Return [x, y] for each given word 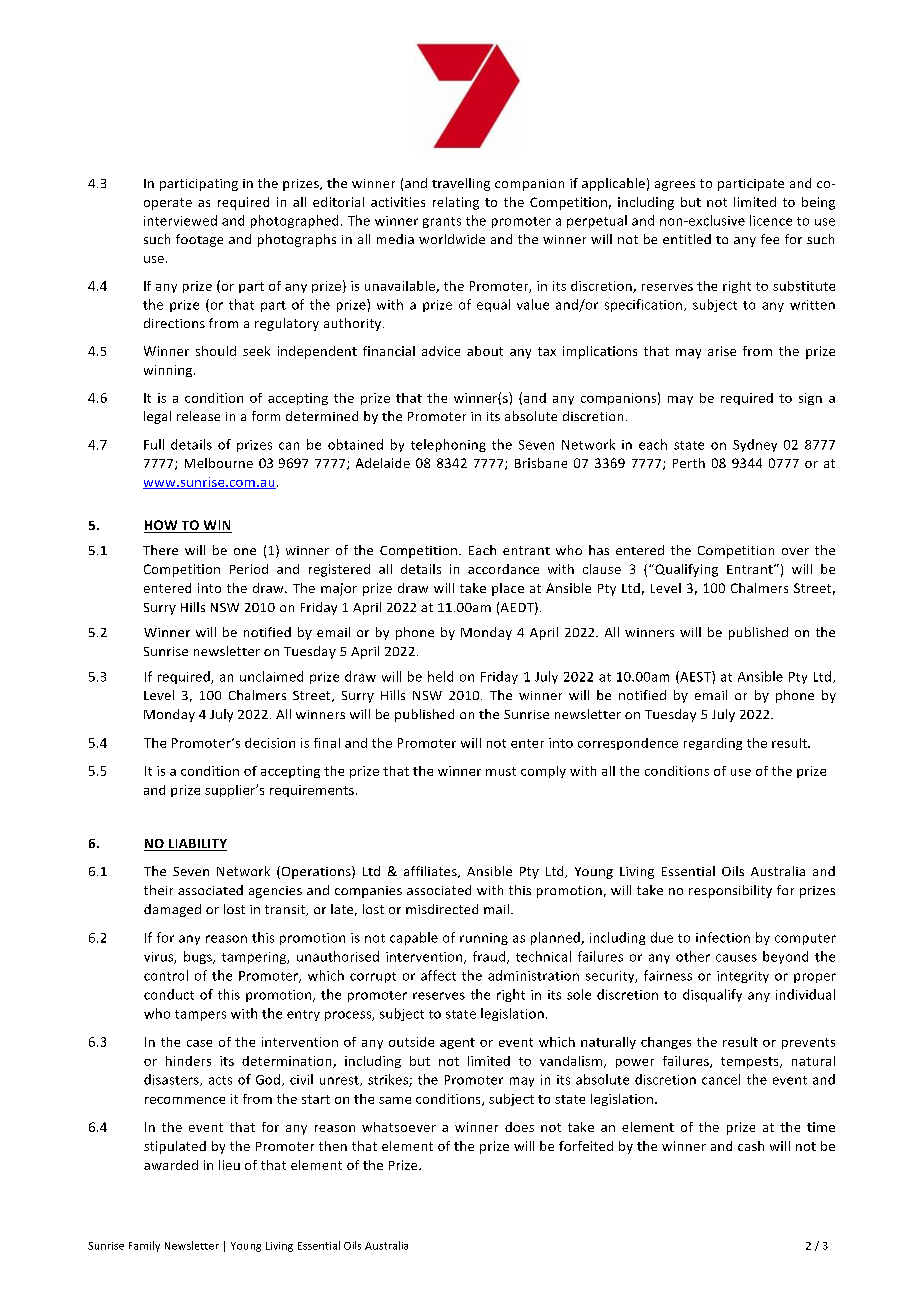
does [519, 1127]
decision [270, 743]
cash [751, 1146]
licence [771, 220]
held [440, 676]
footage [199, 240]
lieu [229, 1165]
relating [456, 203]
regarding [713, 744]
